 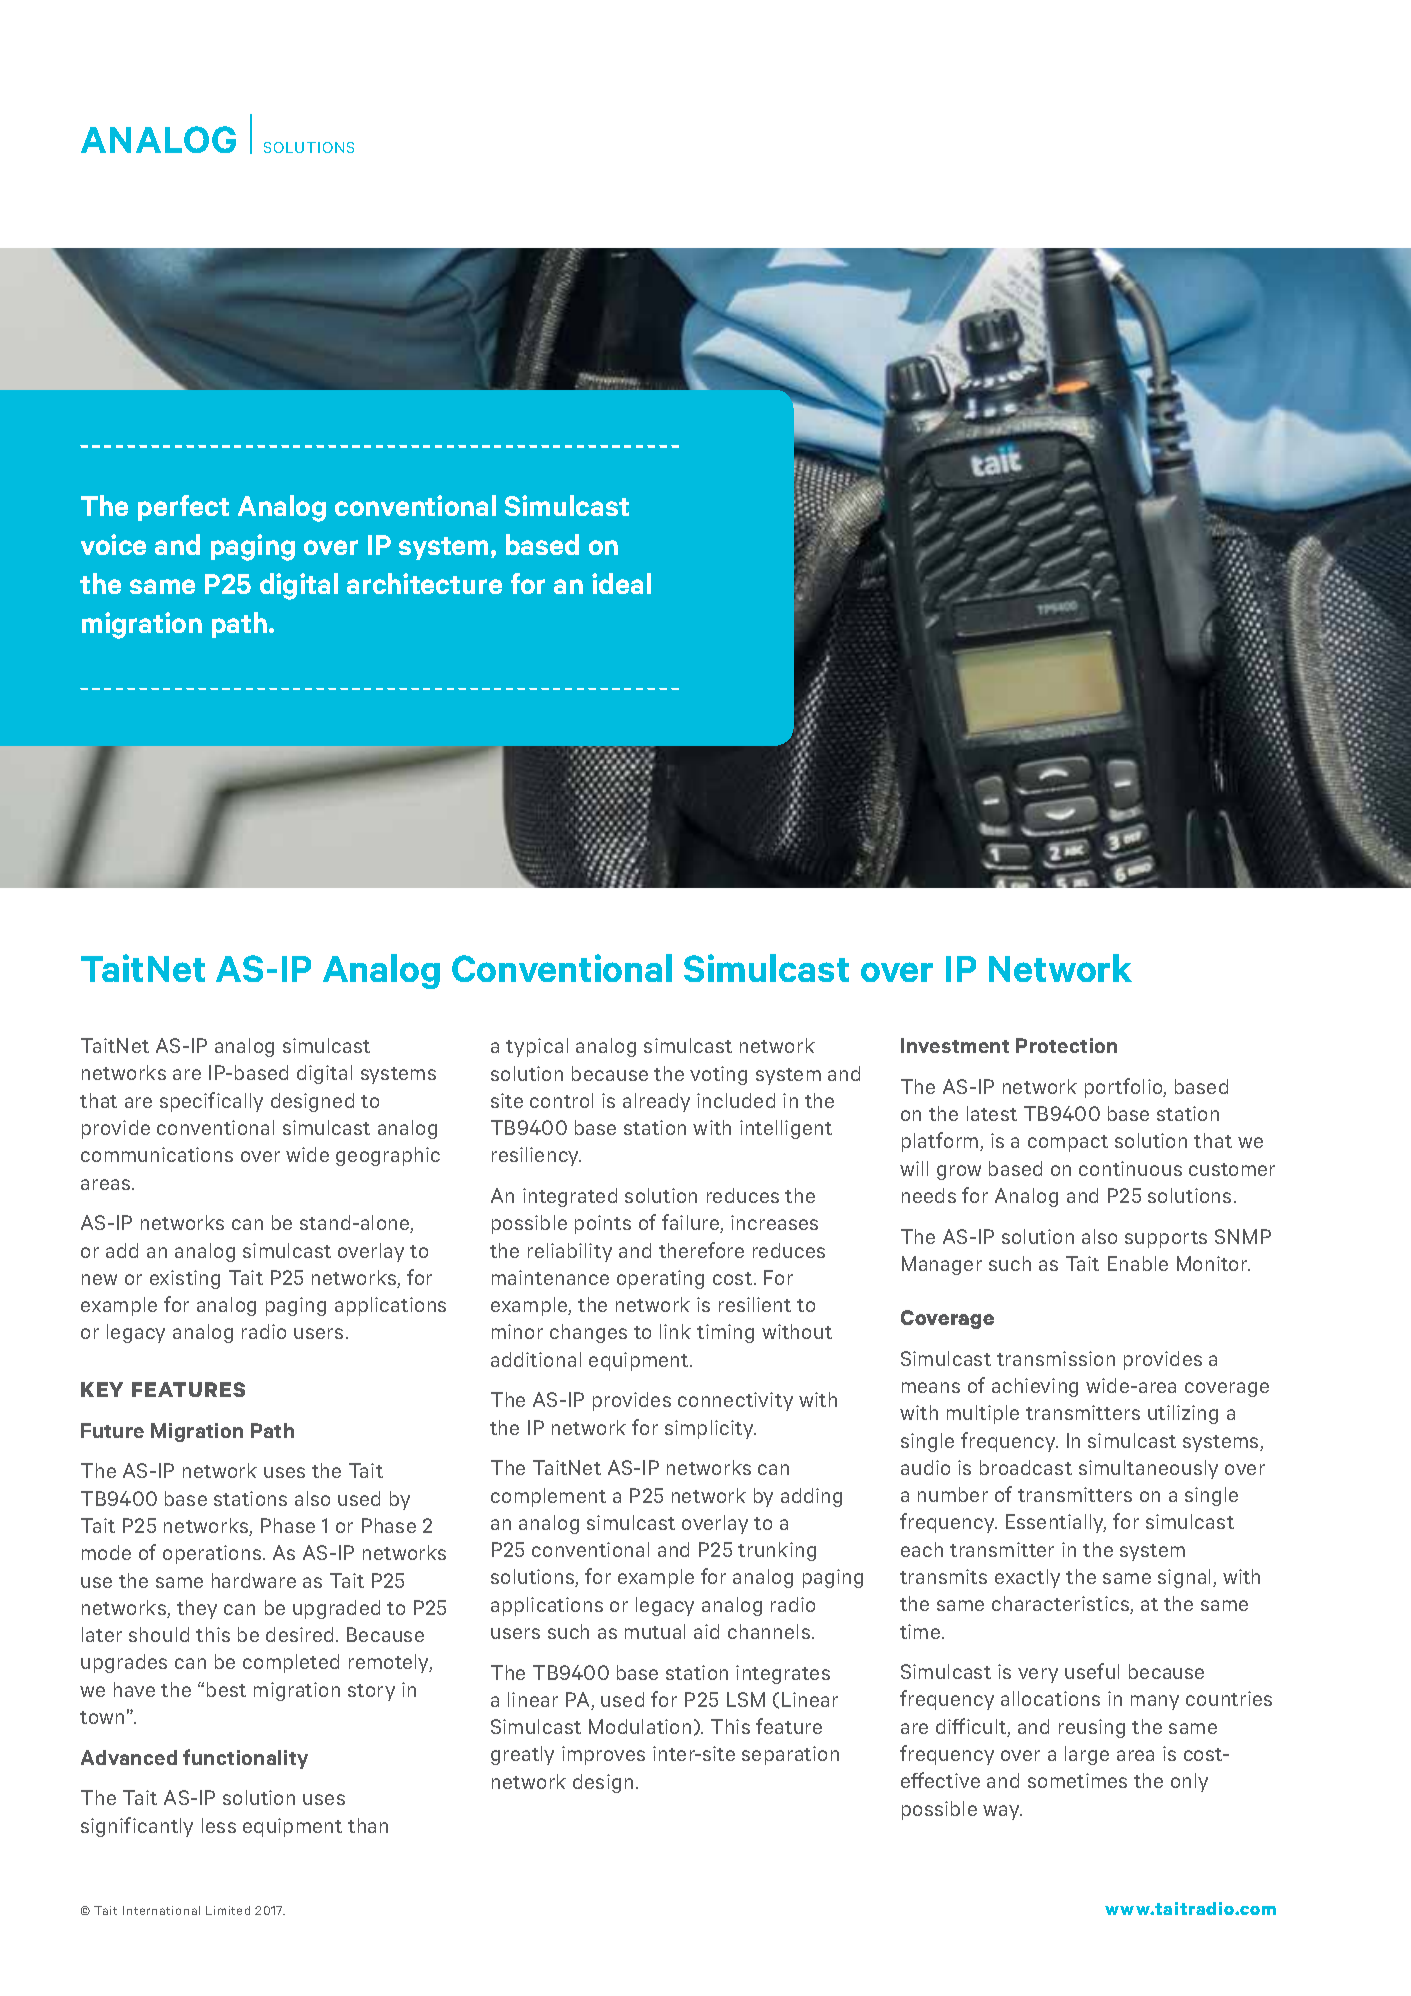 I want to click on specifically, so click(x=211, y=1102).
